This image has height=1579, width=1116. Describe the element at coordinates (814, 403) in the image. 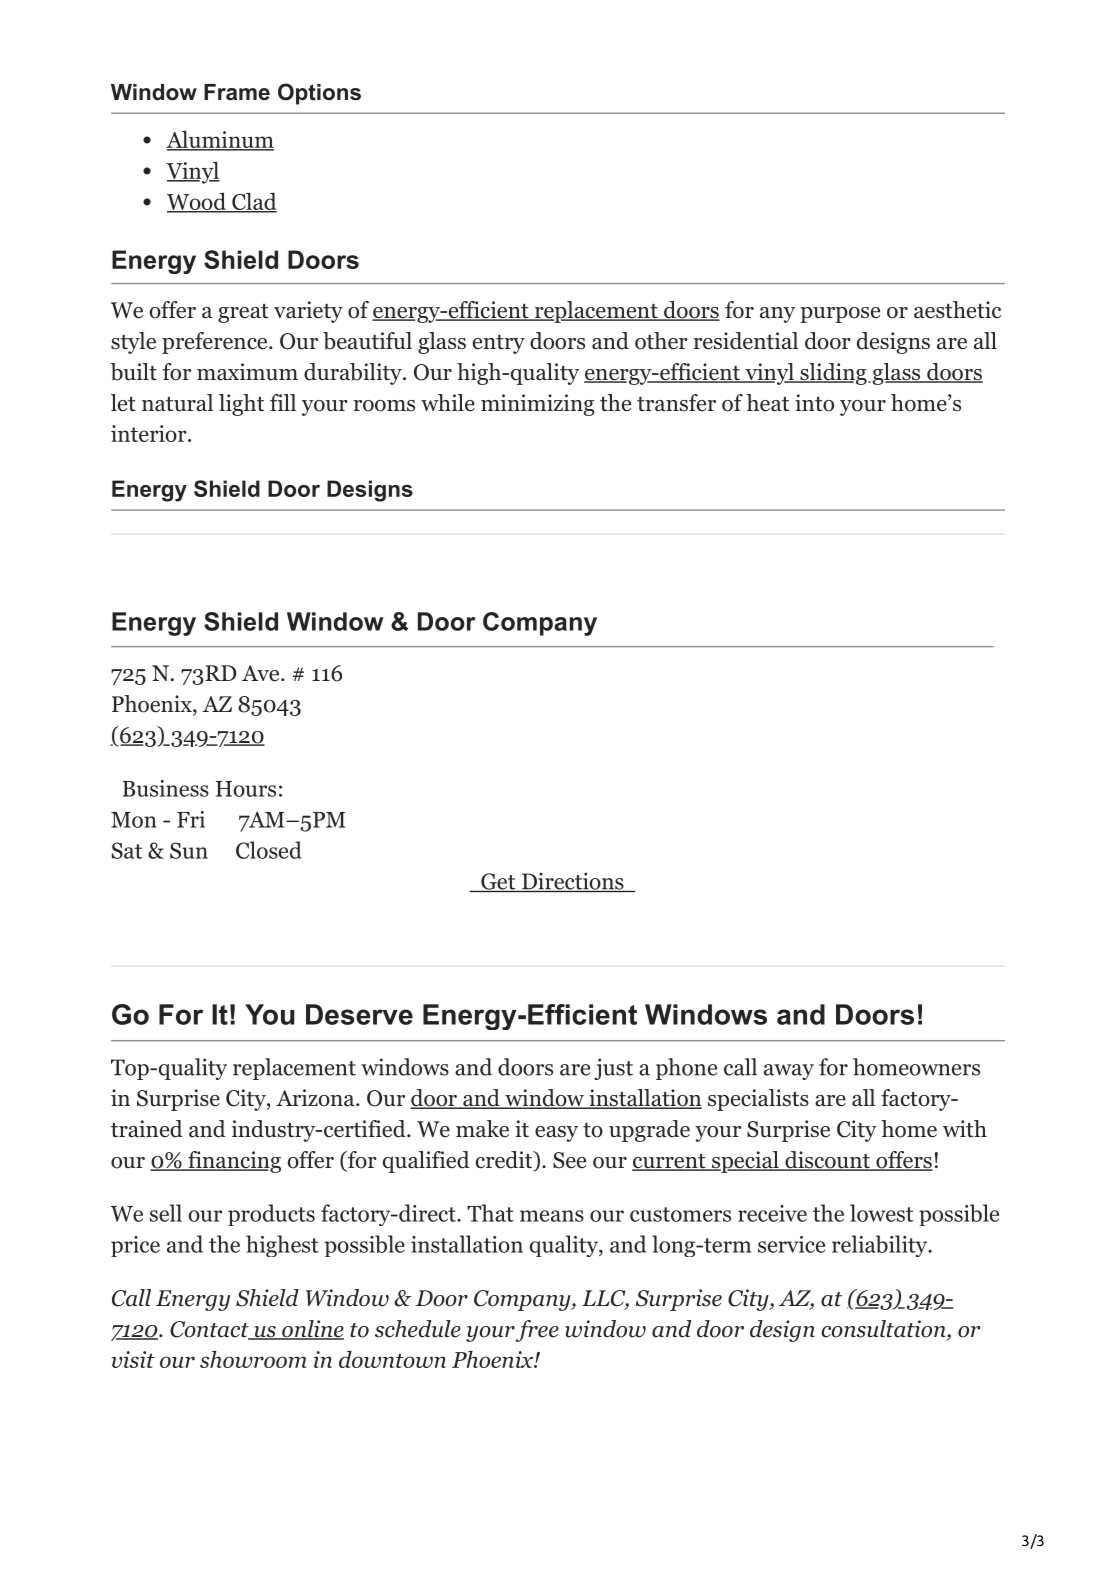

I see `into` at that location.
